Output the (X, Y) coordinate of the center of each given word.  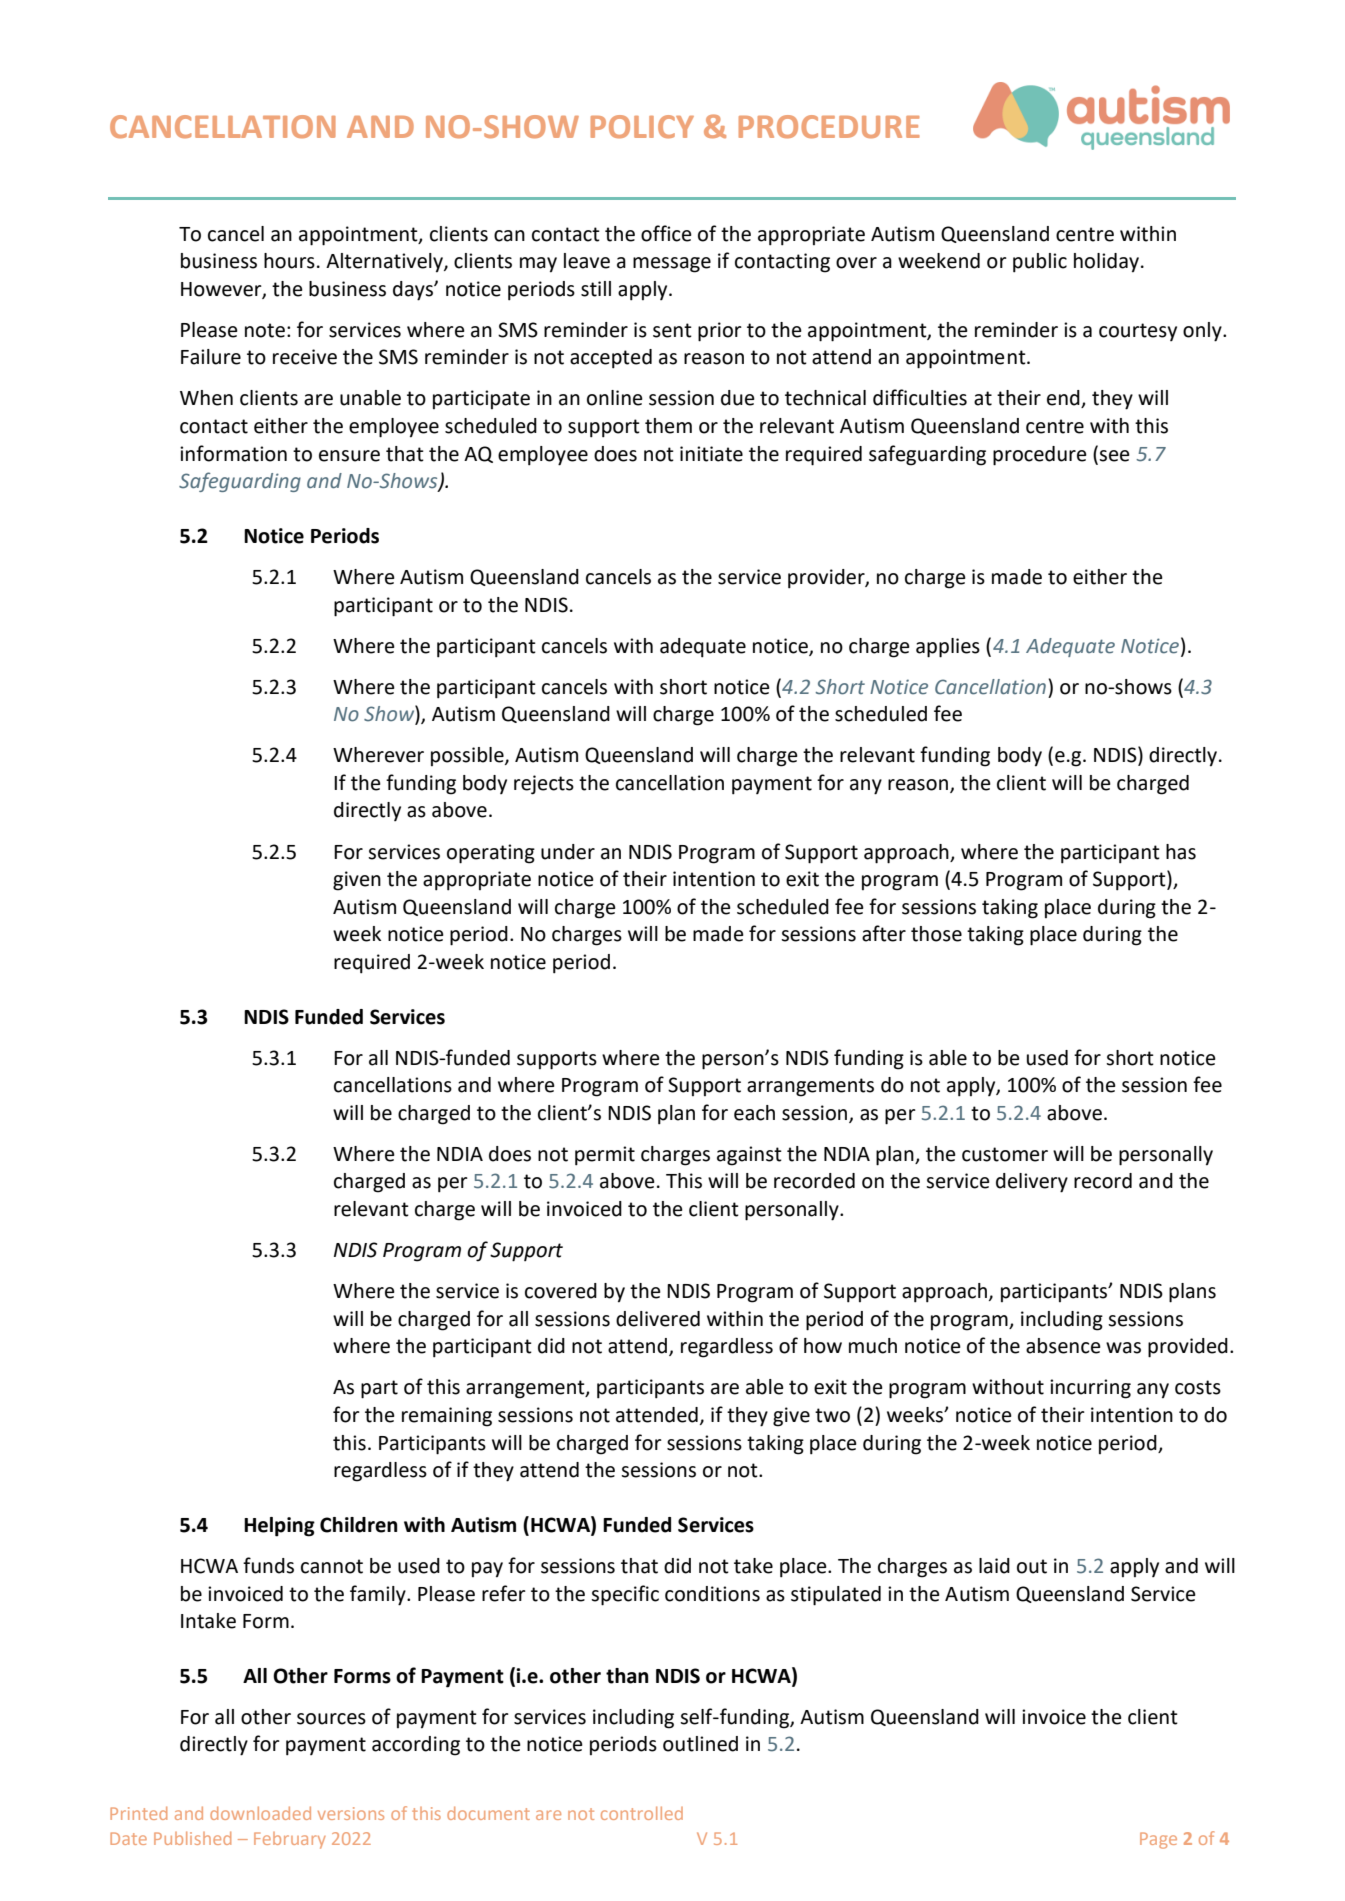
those (936, 934)
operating (491, 854)
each (754, 1113)
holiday (1108, 263)
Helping (279, 1527)
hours (289, 261)
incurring (1090, 1389)
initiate (711, 454)
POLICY (642, 126)
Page (1158, 1840)
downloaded (260, 1813)
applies (948, 648)
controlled (642, 1813)
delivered (658, 1319)
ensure (349, 456)
